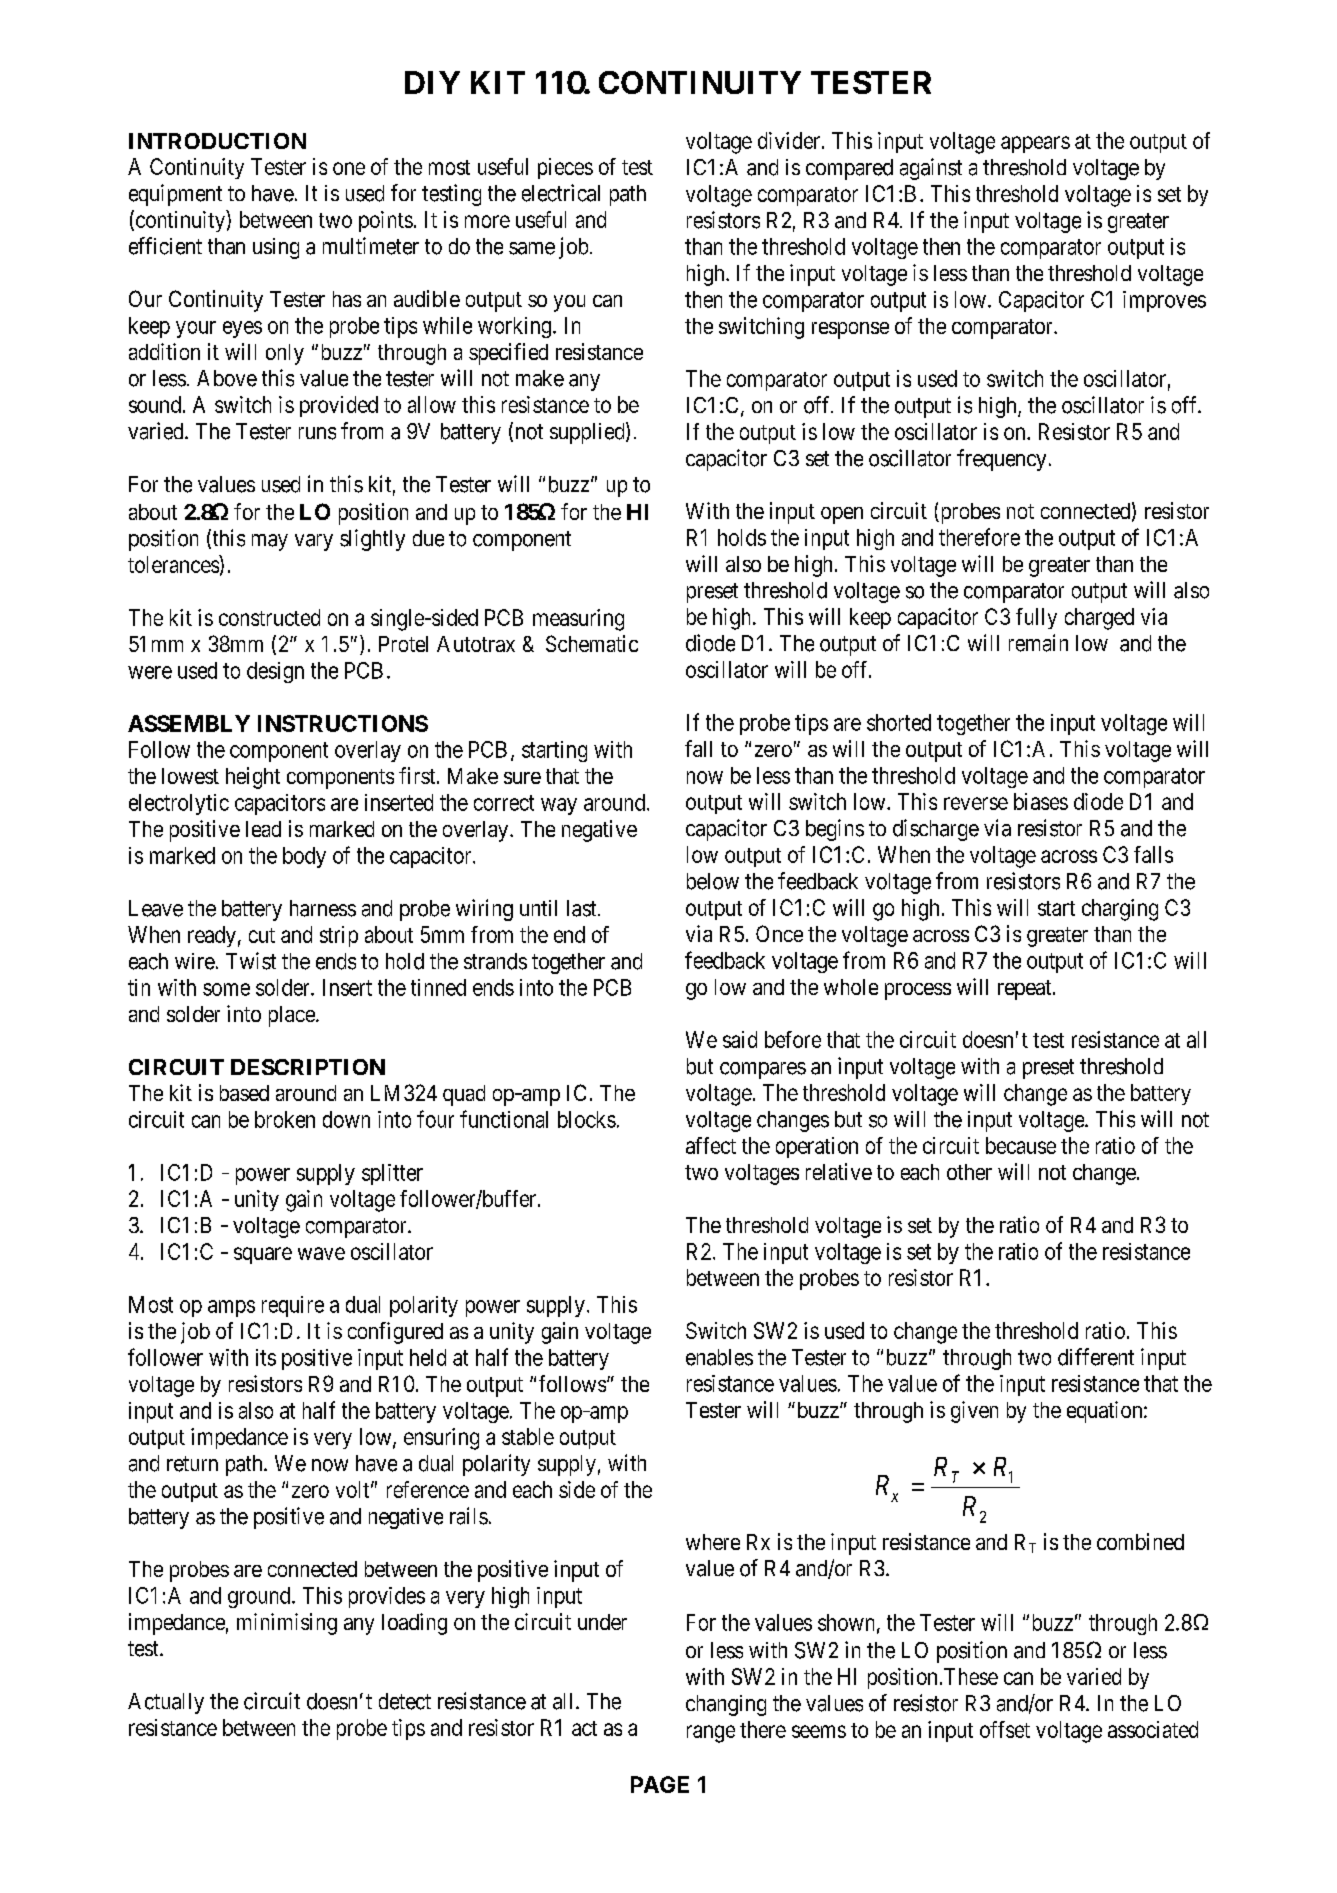  What do you see at coordinates (1120, 910) in the page?
I see `charging` at bounding box center [1120, 910].
